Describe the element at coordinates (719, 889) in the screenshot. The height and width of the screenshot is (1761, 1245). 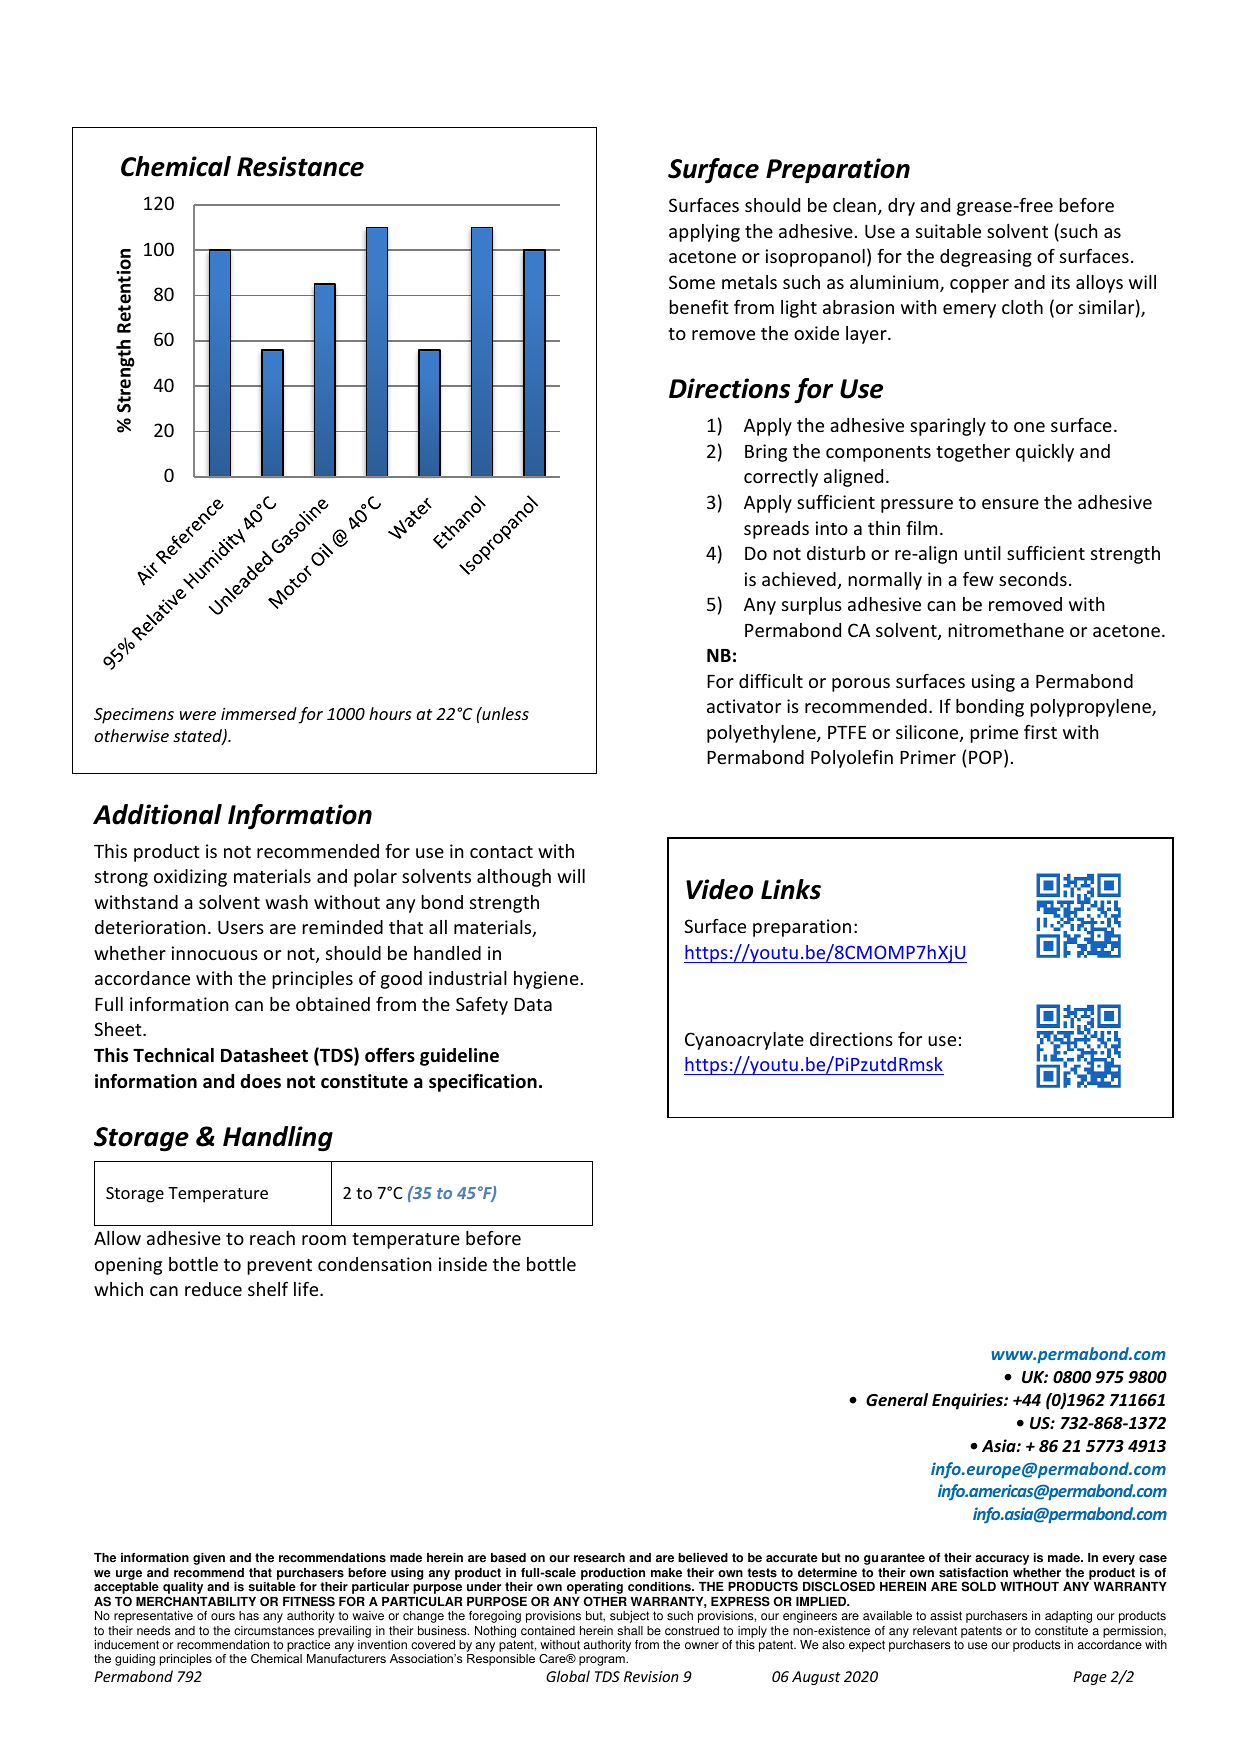
I see `Video` at that location.
